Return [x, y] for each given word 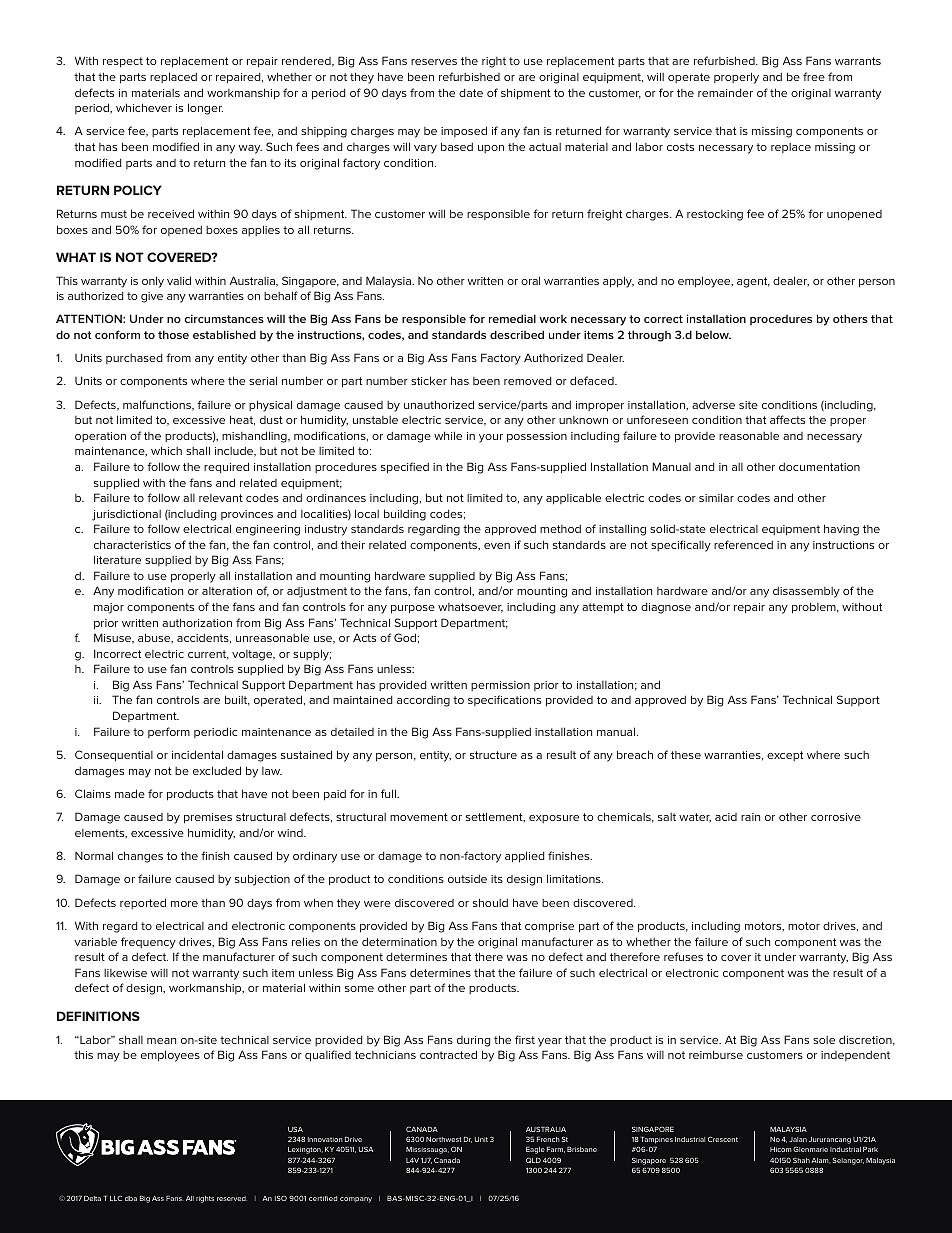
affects [787, 419]
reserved [232, 1198]
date [471, 93]
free [814, 76]
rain [750, 817]
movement [419, 817]
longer [205, 109]
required [226, 467]
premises [208, 818]
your [491, 438]
